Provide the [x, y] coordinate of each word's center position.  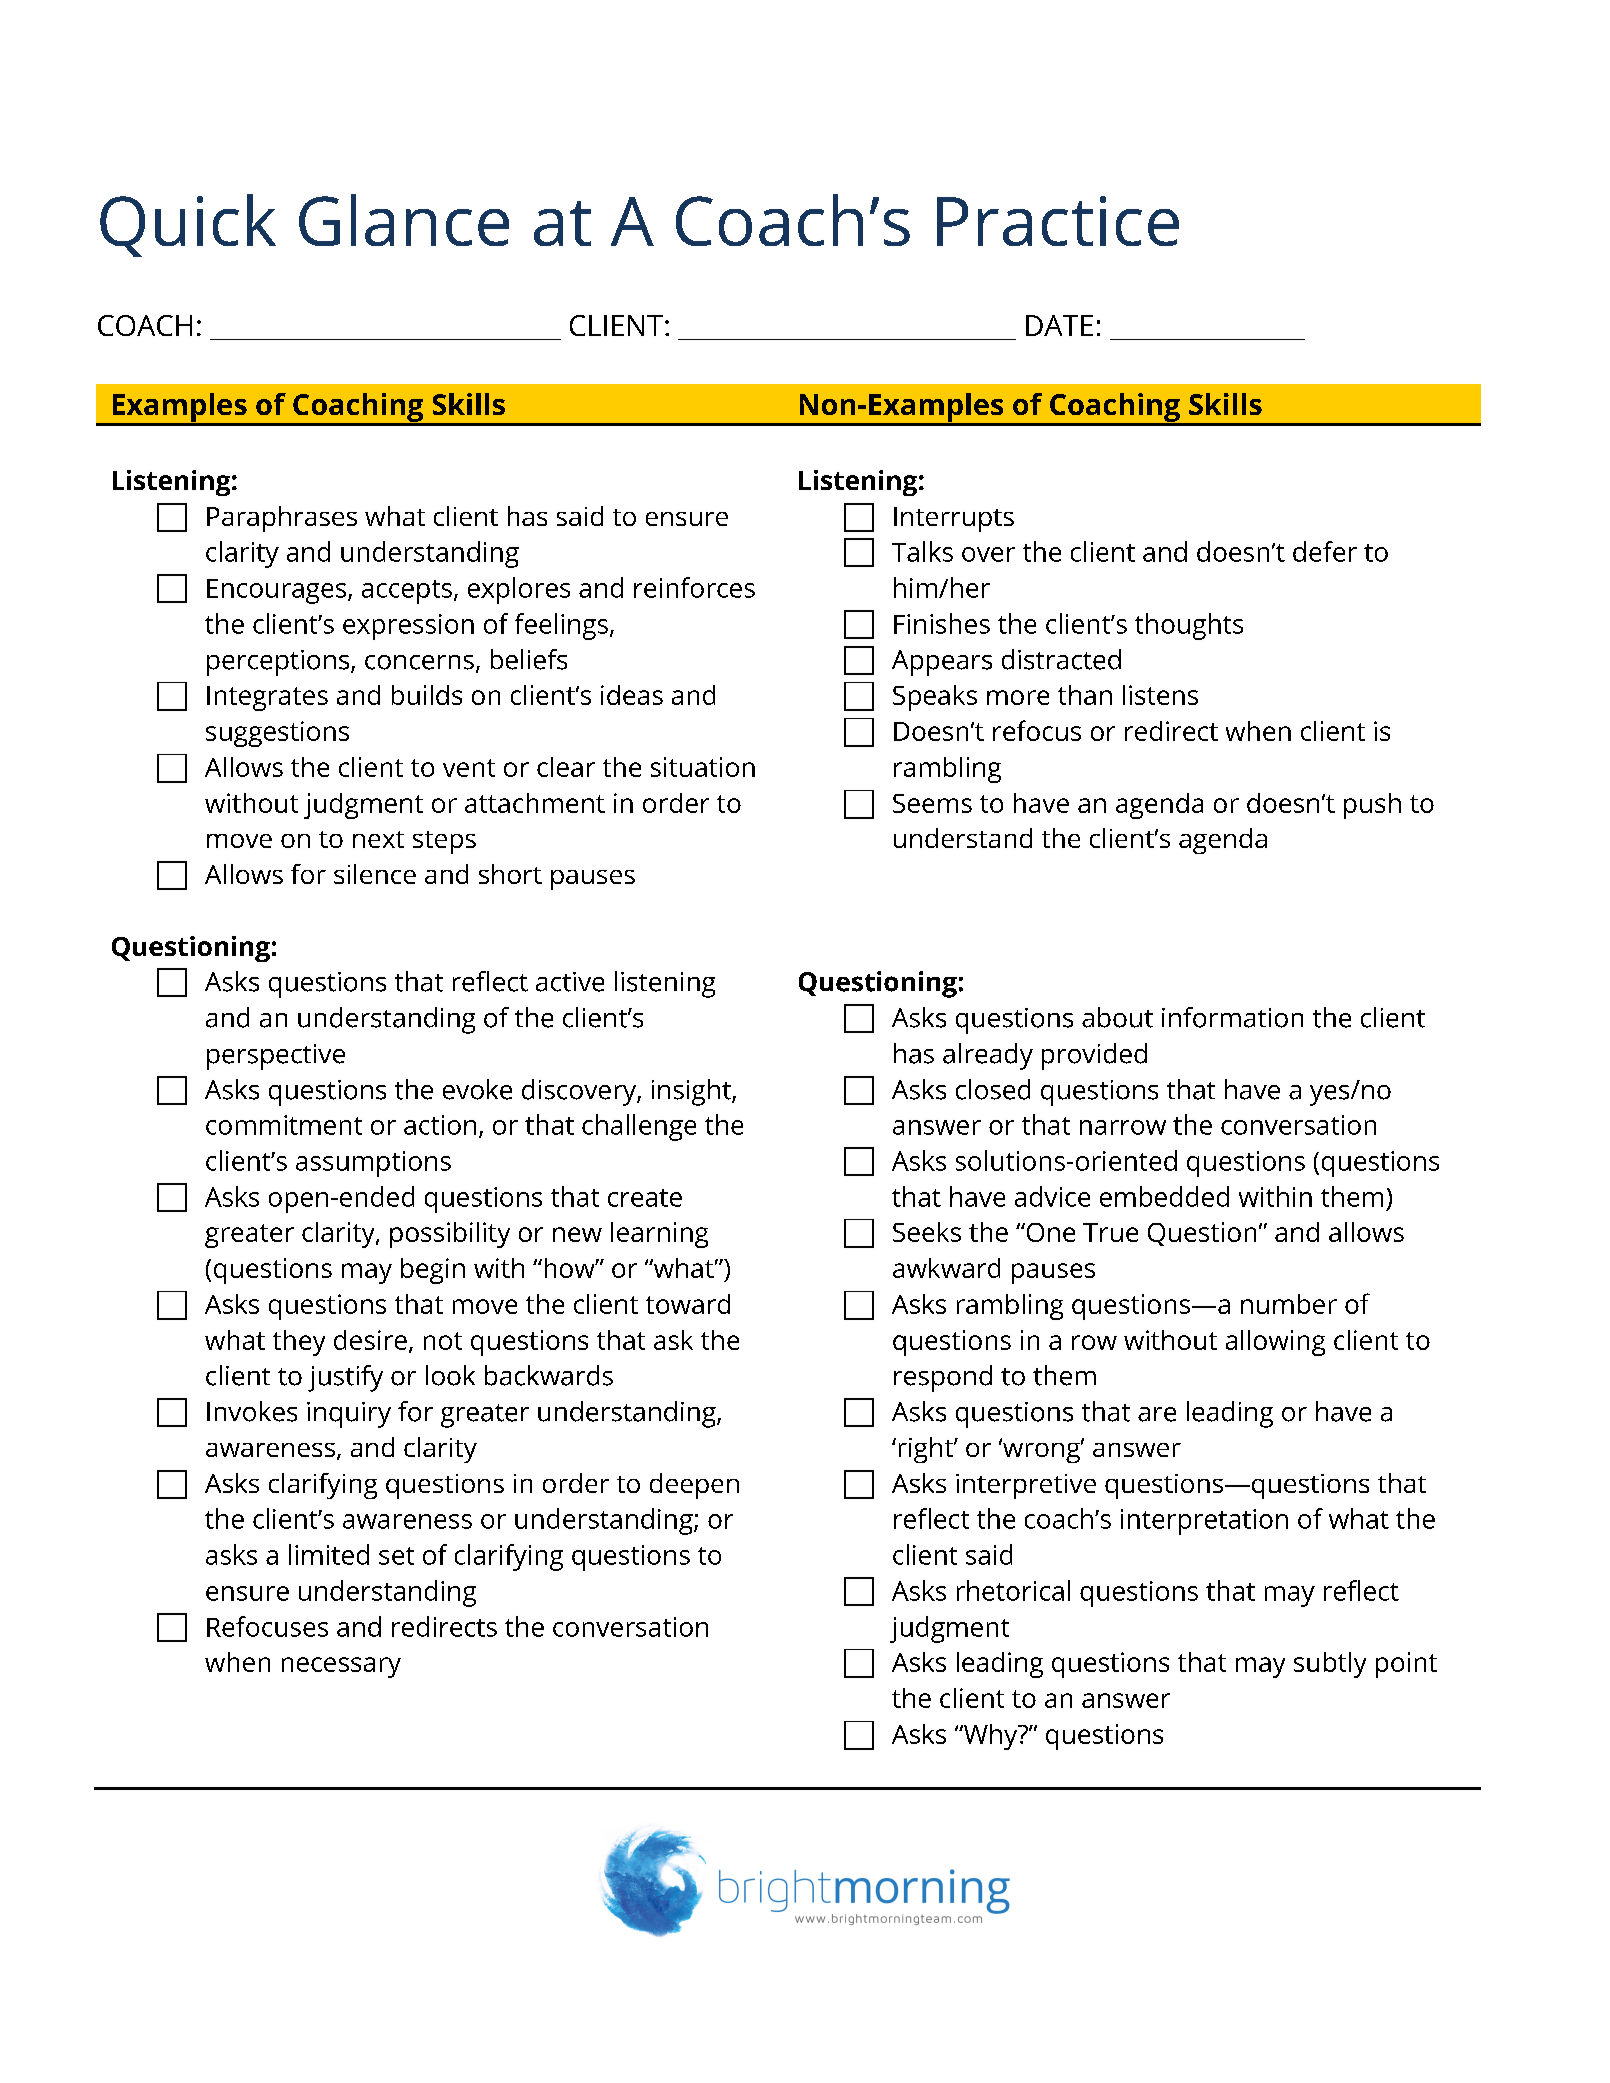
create [645, 1198]
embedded [1164, 1196]
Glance [404, 220]
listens [1160, 695]
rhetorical [1013, 1590]
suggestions [277, 734]
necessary [341, 1667]
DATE [1059, 325]
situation [703, 767]
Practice [1058, 221]
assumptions [373, 1164]
